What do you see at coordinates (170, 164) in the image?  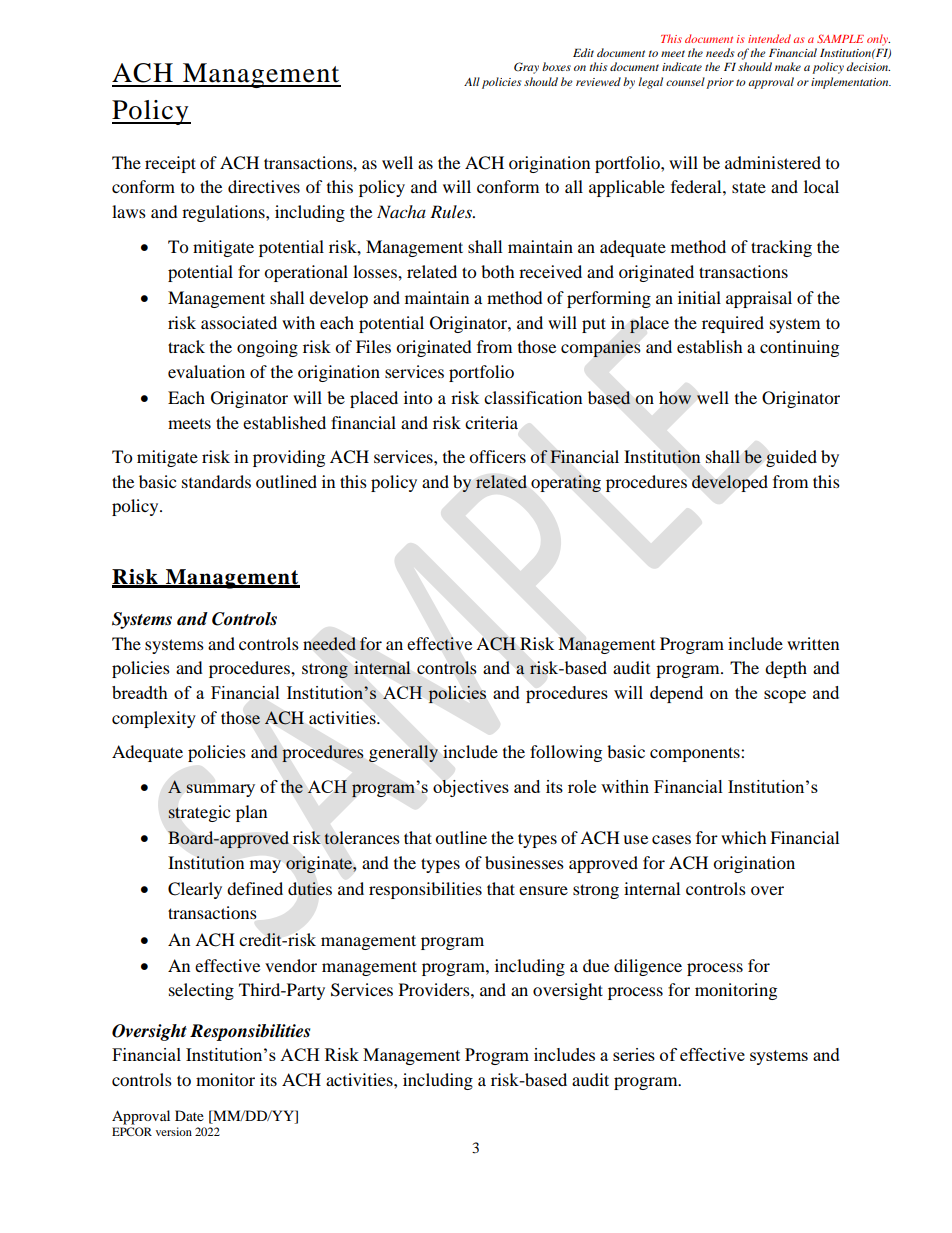 I see `receipt` at bounding box center [170, 164].
